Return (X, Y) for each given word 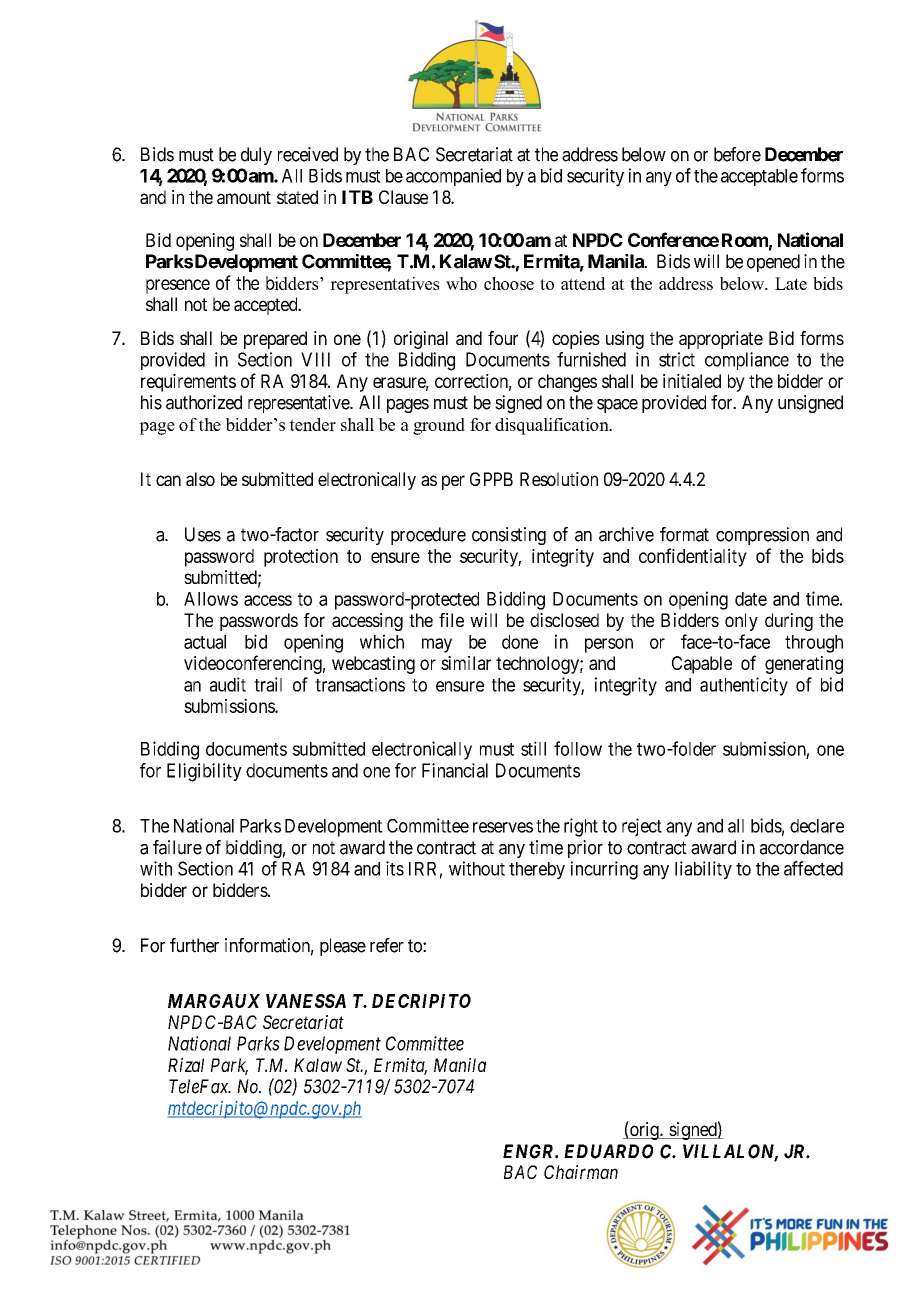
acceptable (759, 177)
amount (244, 197)
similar (466, 663)
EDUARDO (608, 1151)
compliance (747, 361)
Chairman (581, 1172)
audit (228, 684)
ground (439, 426)
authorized (204, 402)
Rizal (186, 1065)
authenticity (744, 686)
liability (703, 870)
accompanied (453, 177)
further (194, 945)
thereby (537, 871)
